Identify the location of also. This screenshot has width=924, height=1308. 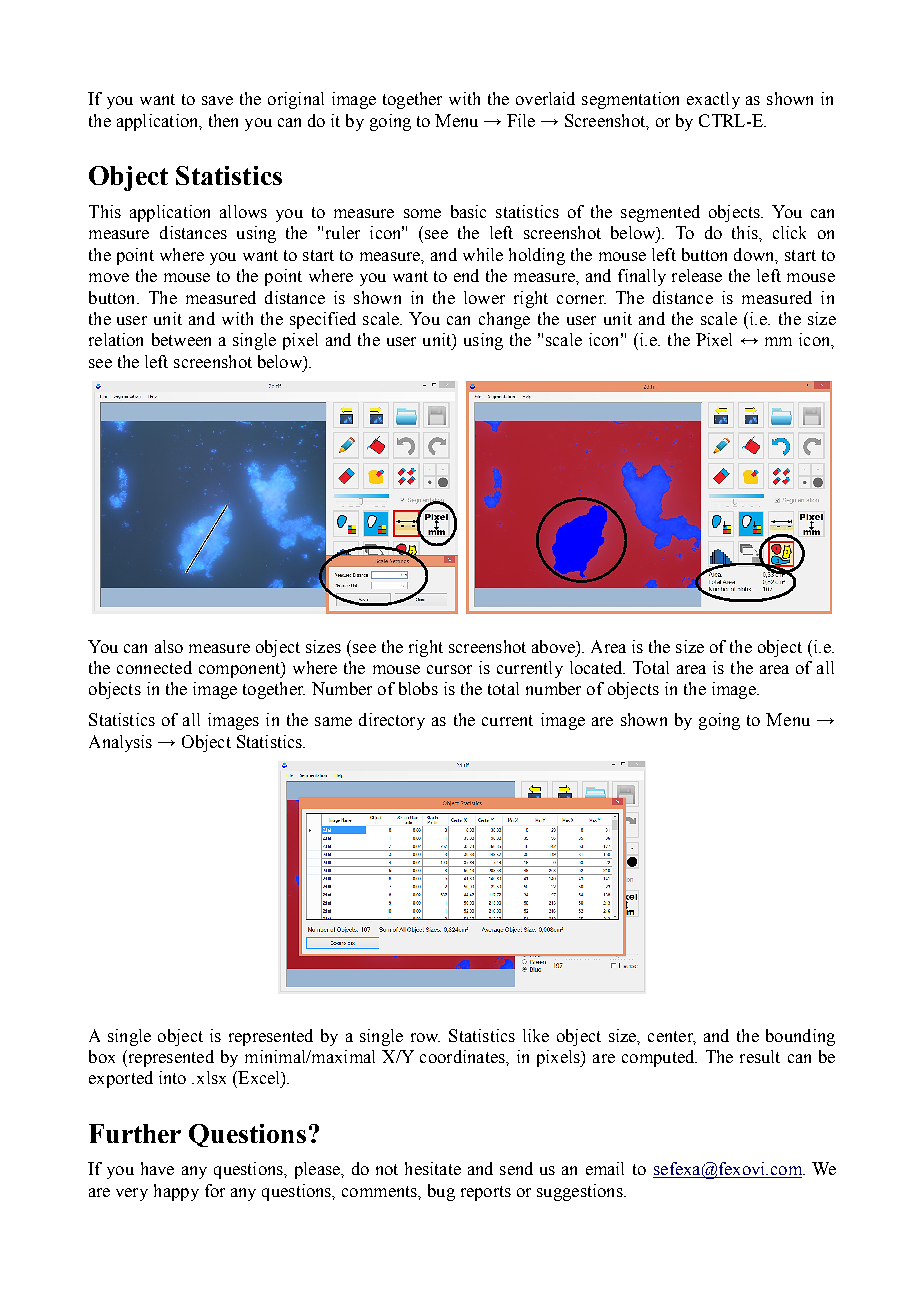
(169, 646).
